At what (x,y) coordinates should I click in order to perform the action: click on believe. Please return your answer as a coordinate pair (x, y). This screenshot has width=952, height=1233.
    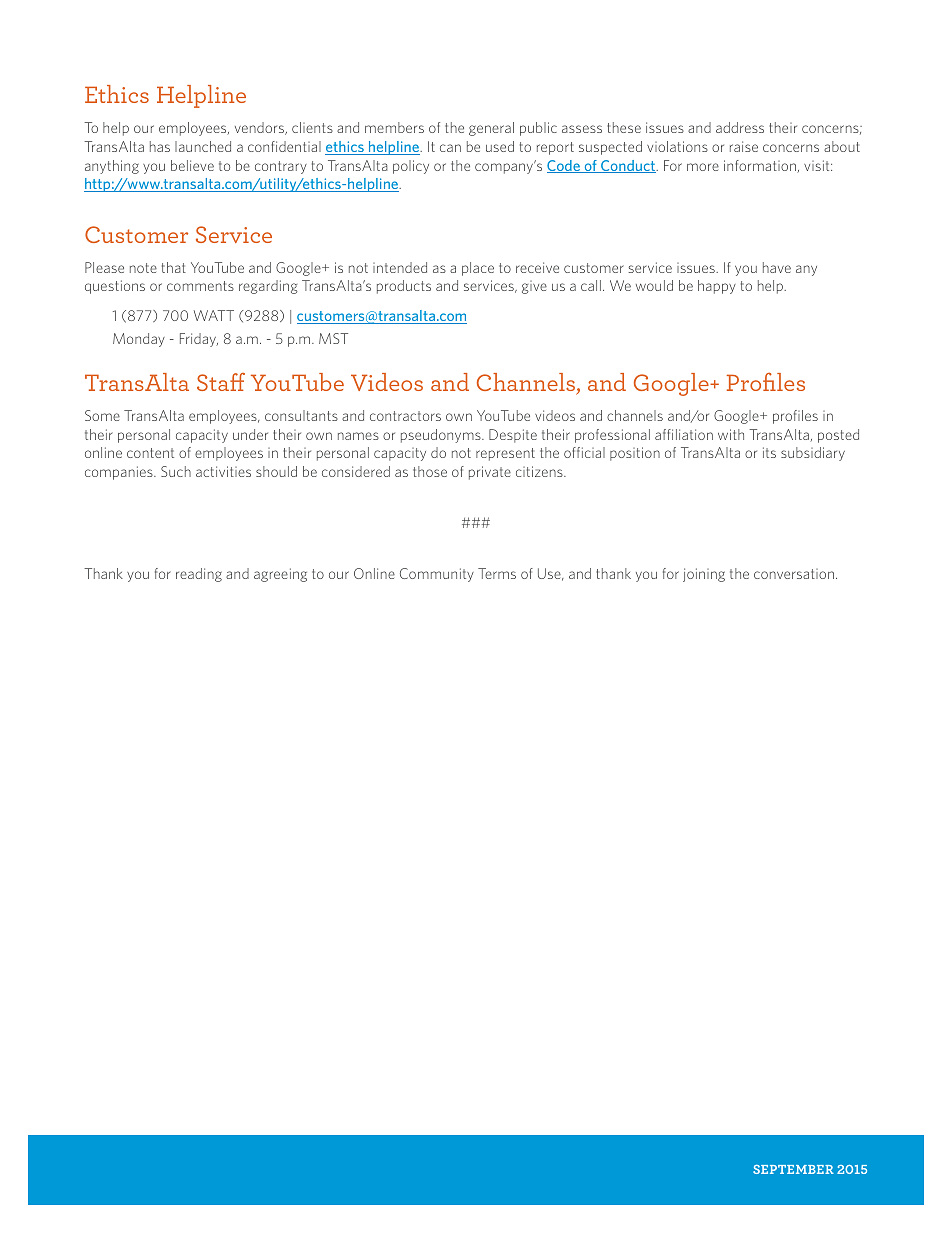
    Looking at the image, I should click on (192, 165).
